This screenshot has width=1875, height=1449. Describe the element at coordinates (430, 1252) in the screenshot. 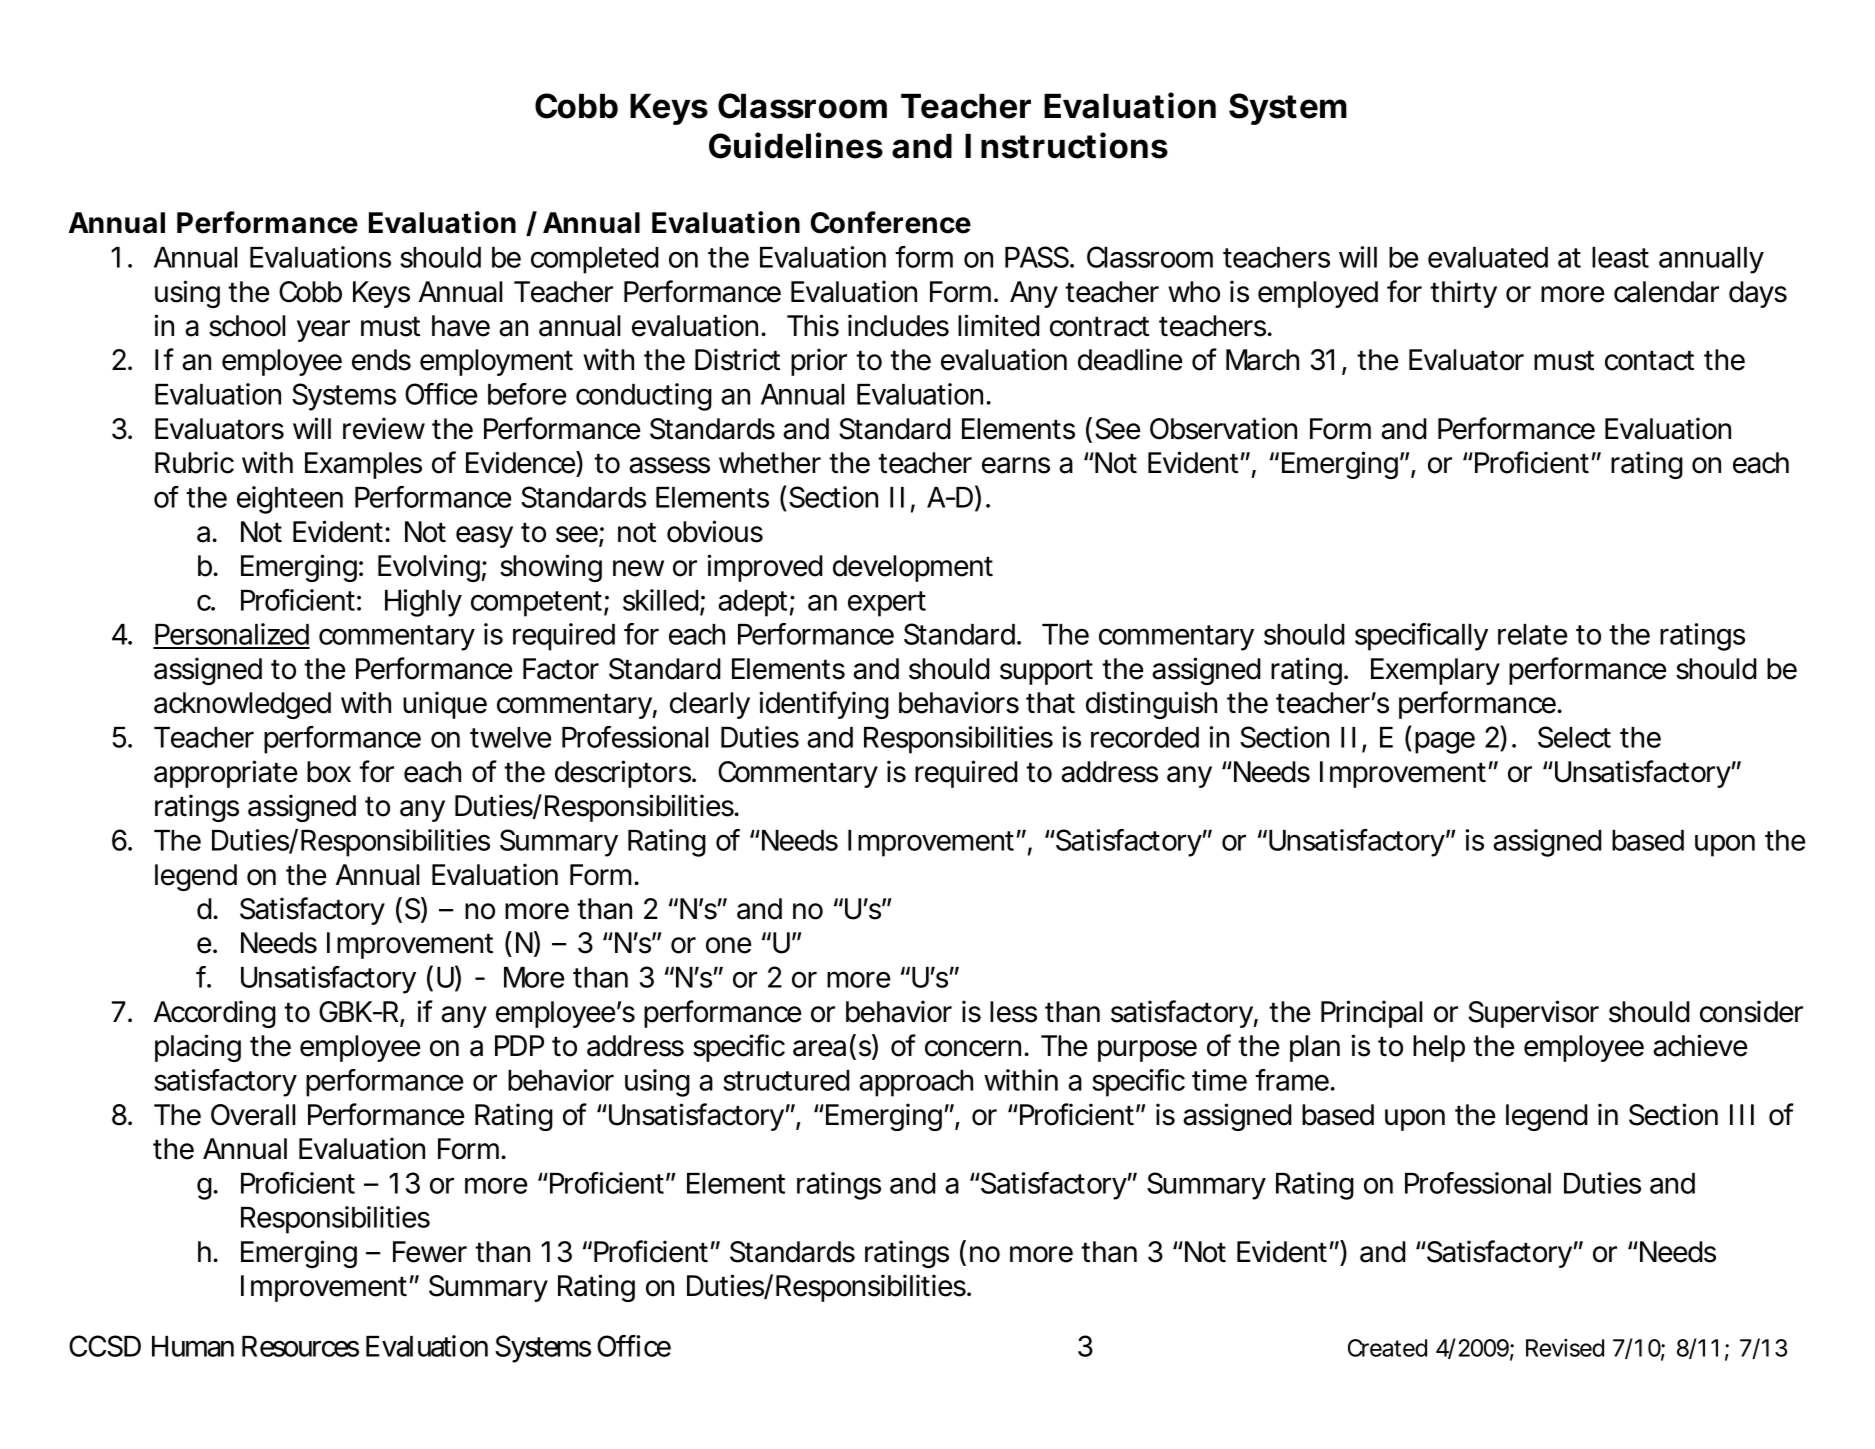

I see `Fewer` at that location.
